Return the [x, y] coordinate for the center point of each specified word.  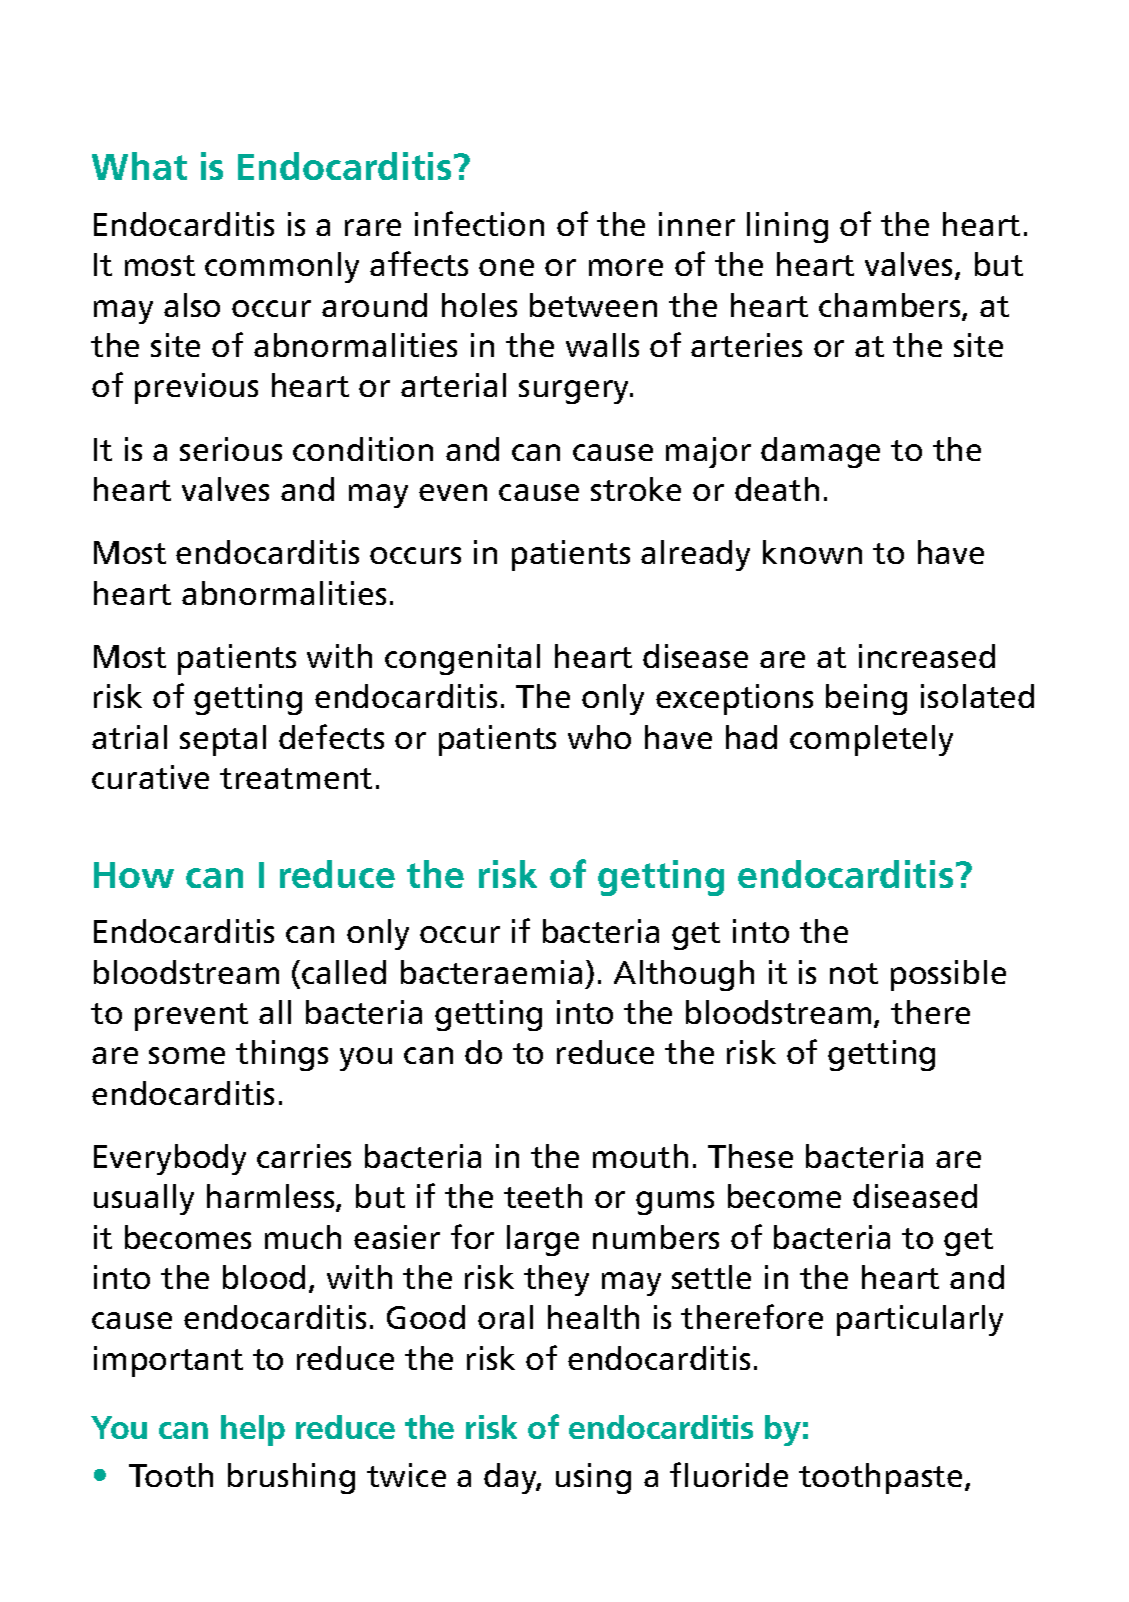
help [253, 1430]
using [593, 1478]
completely [871, 740]
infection [479, 223]
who [599, 737]
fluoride [729, 1474]
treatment [296, 778]
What [139, 166]
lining [787, 227]
